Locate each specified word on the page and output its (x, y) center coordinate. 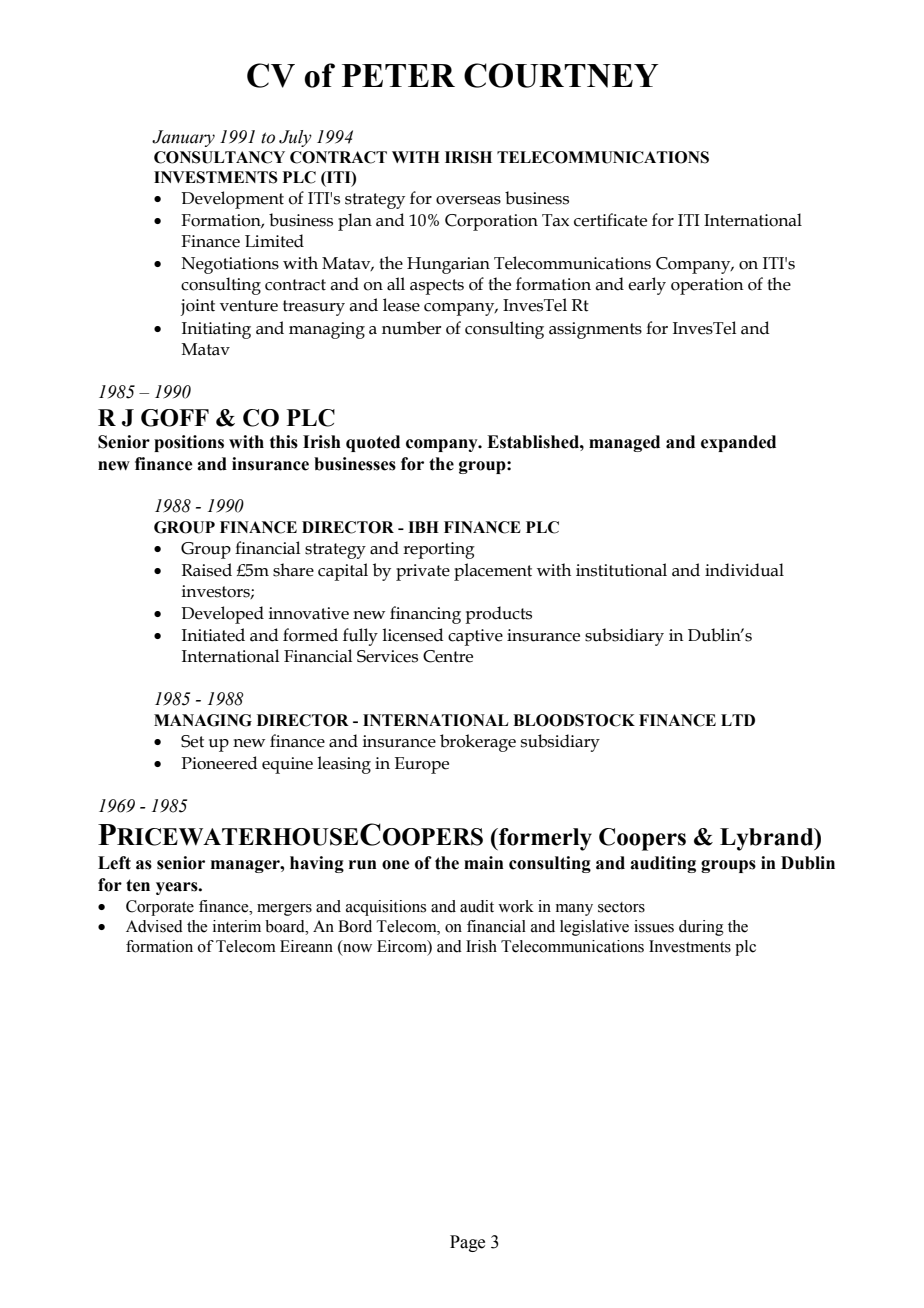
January (183, 138)
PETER (398, 75)
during (701, 928)
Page (467, 1243)
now (356, 949)
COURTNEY (561, 75)
